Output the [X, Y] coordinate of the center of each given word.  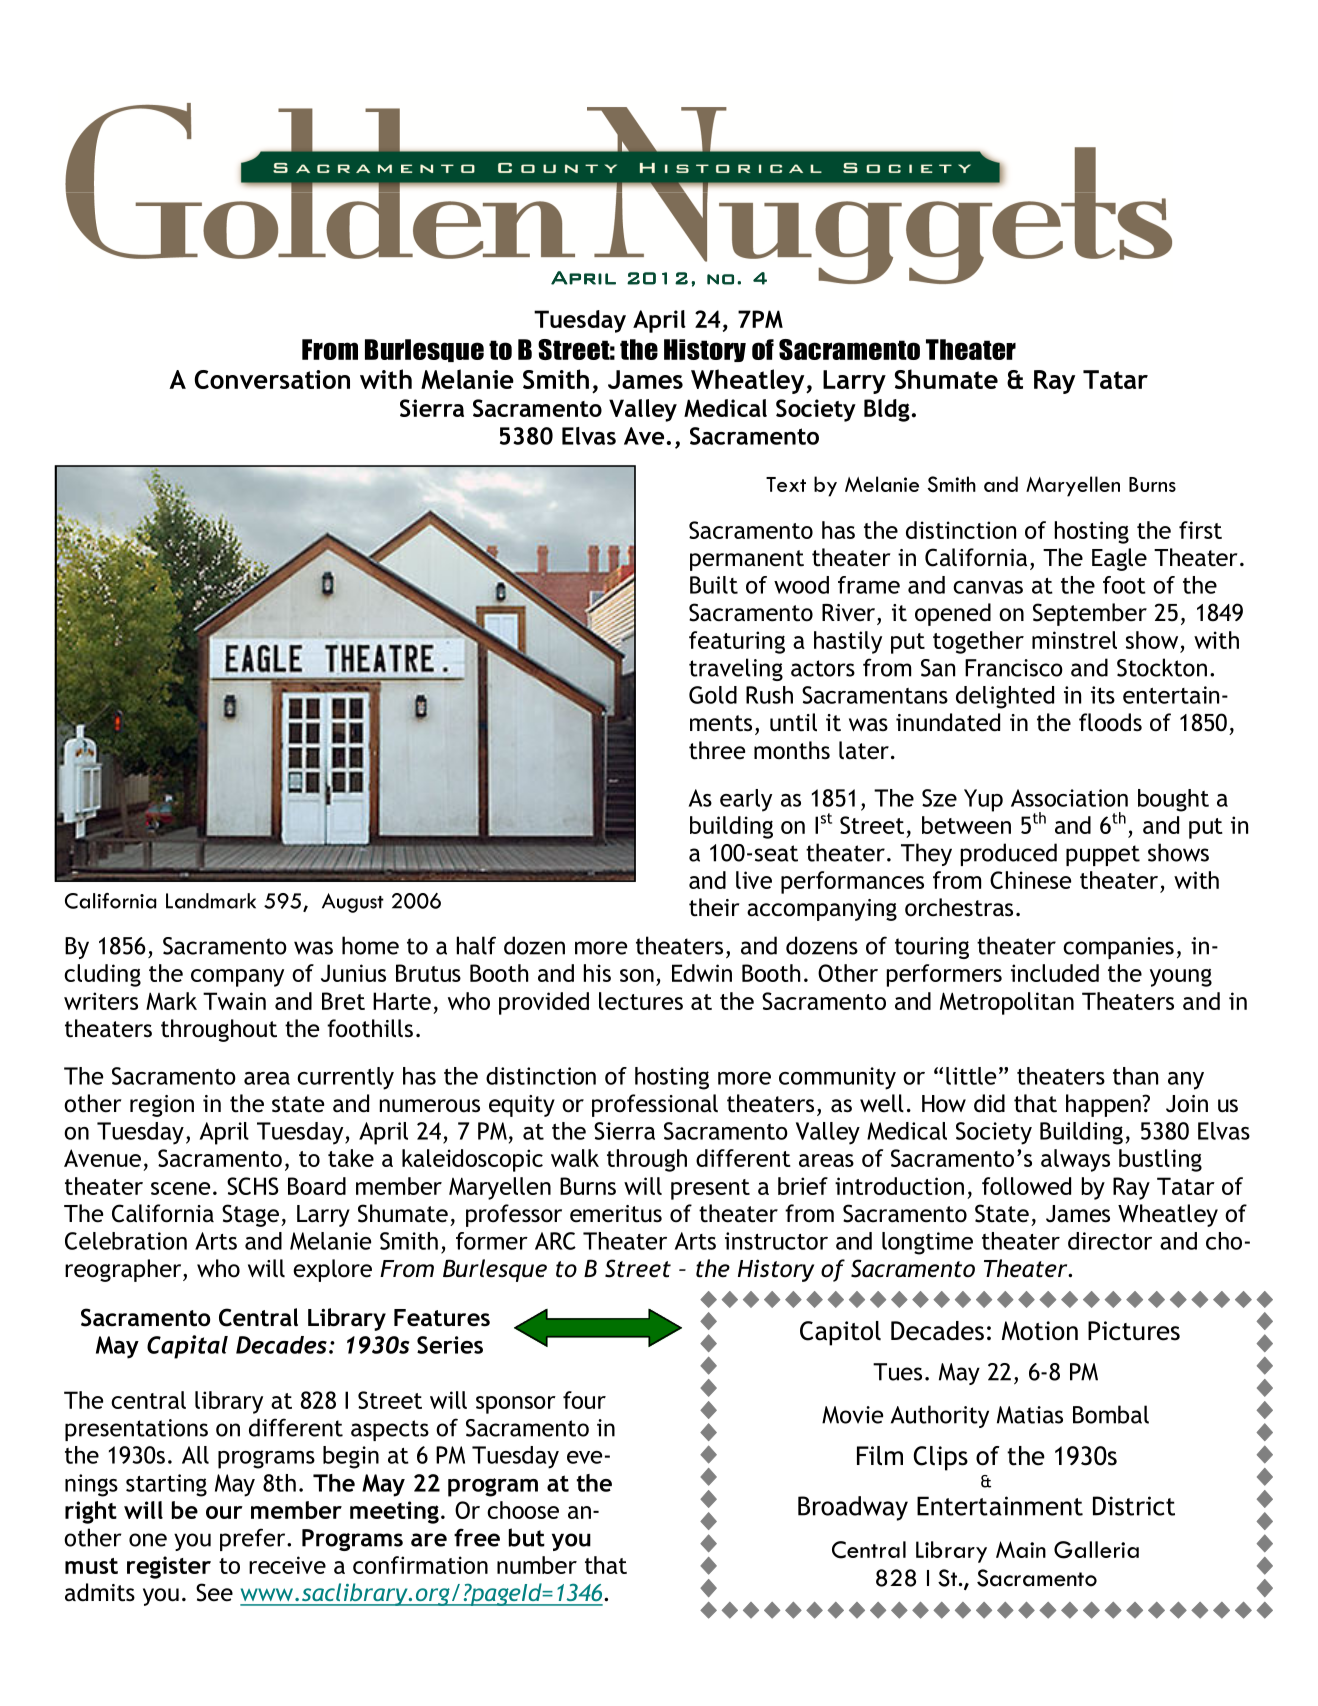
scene [180, 1188]
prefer [254, 1539]
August [353, 903]
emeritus [616, 1214]
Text [786, 484]
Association [1069, 798]
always [1075, 1160]
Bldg [887, 410]
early [746, 800]
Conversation [272, 379]
